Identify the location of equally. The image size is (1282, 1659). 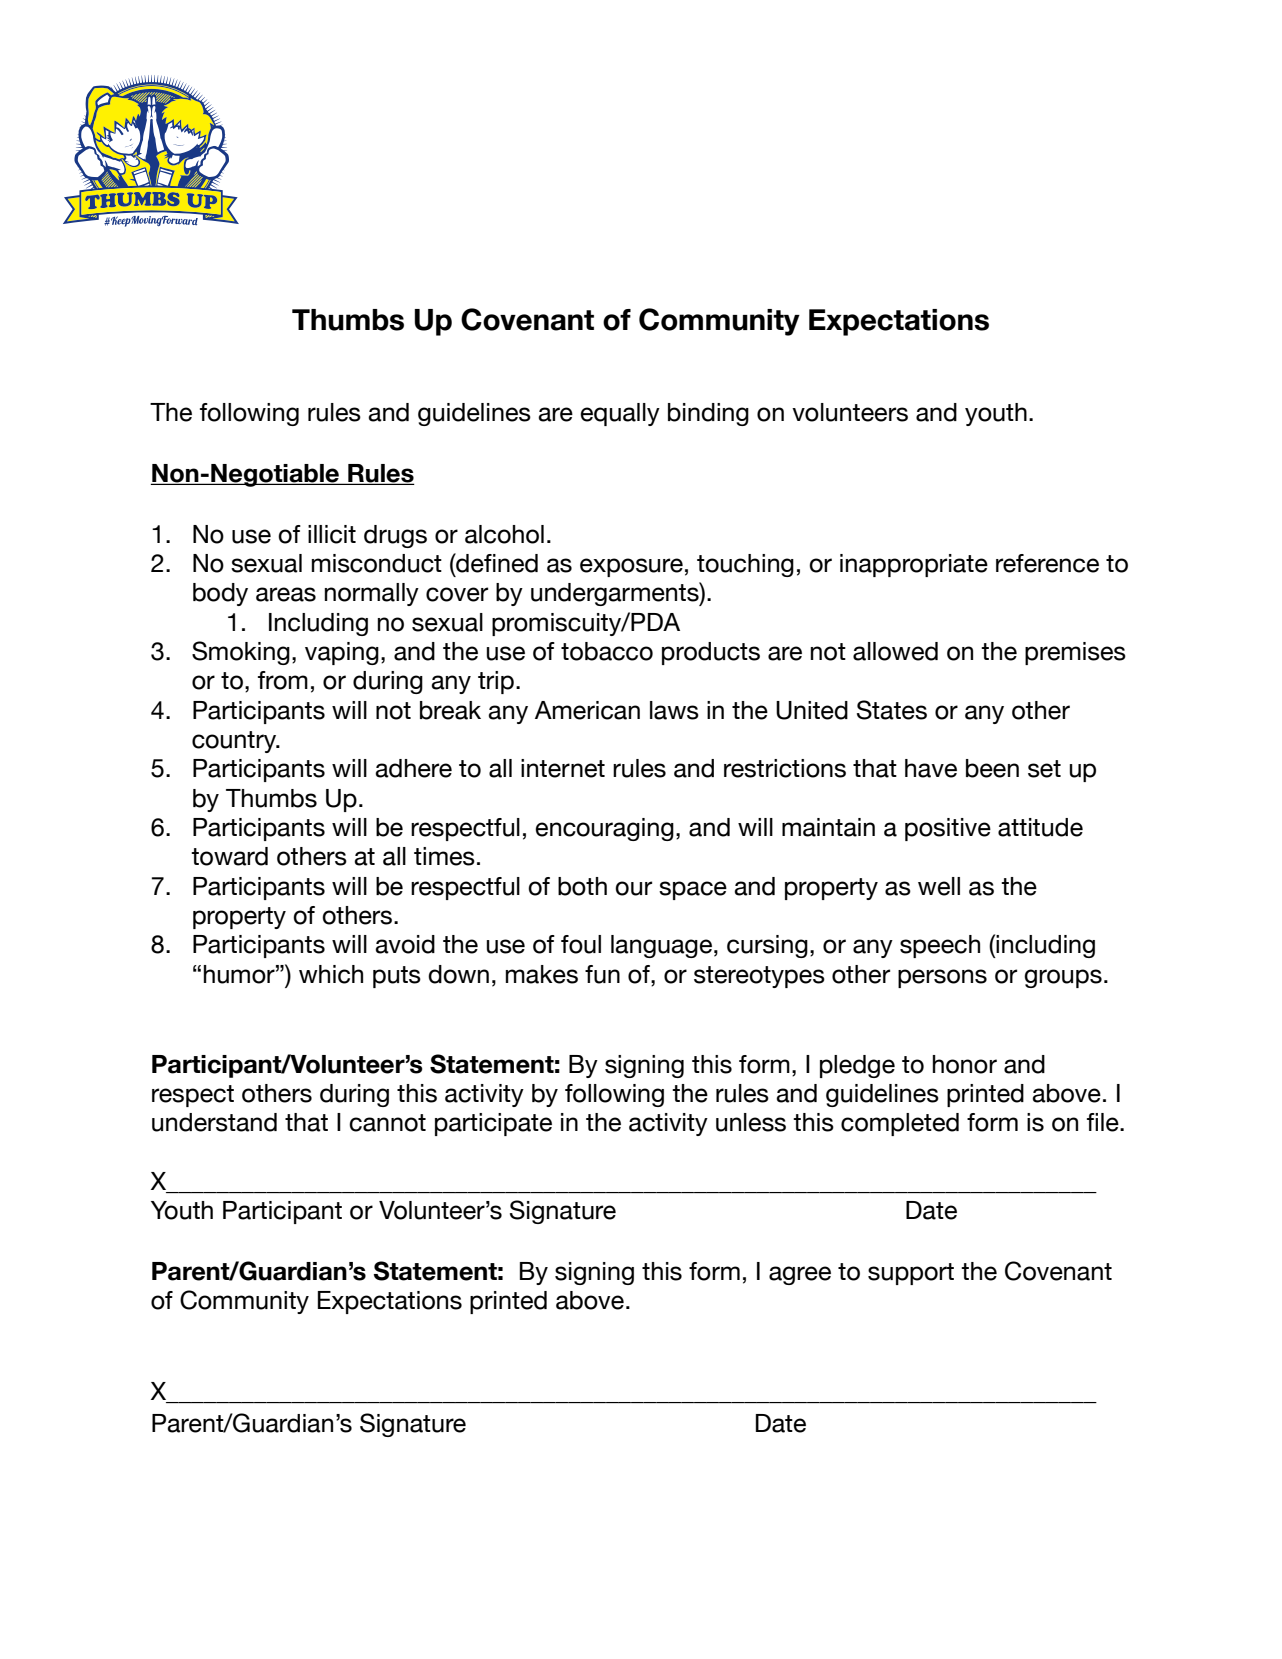
(620, 414).
